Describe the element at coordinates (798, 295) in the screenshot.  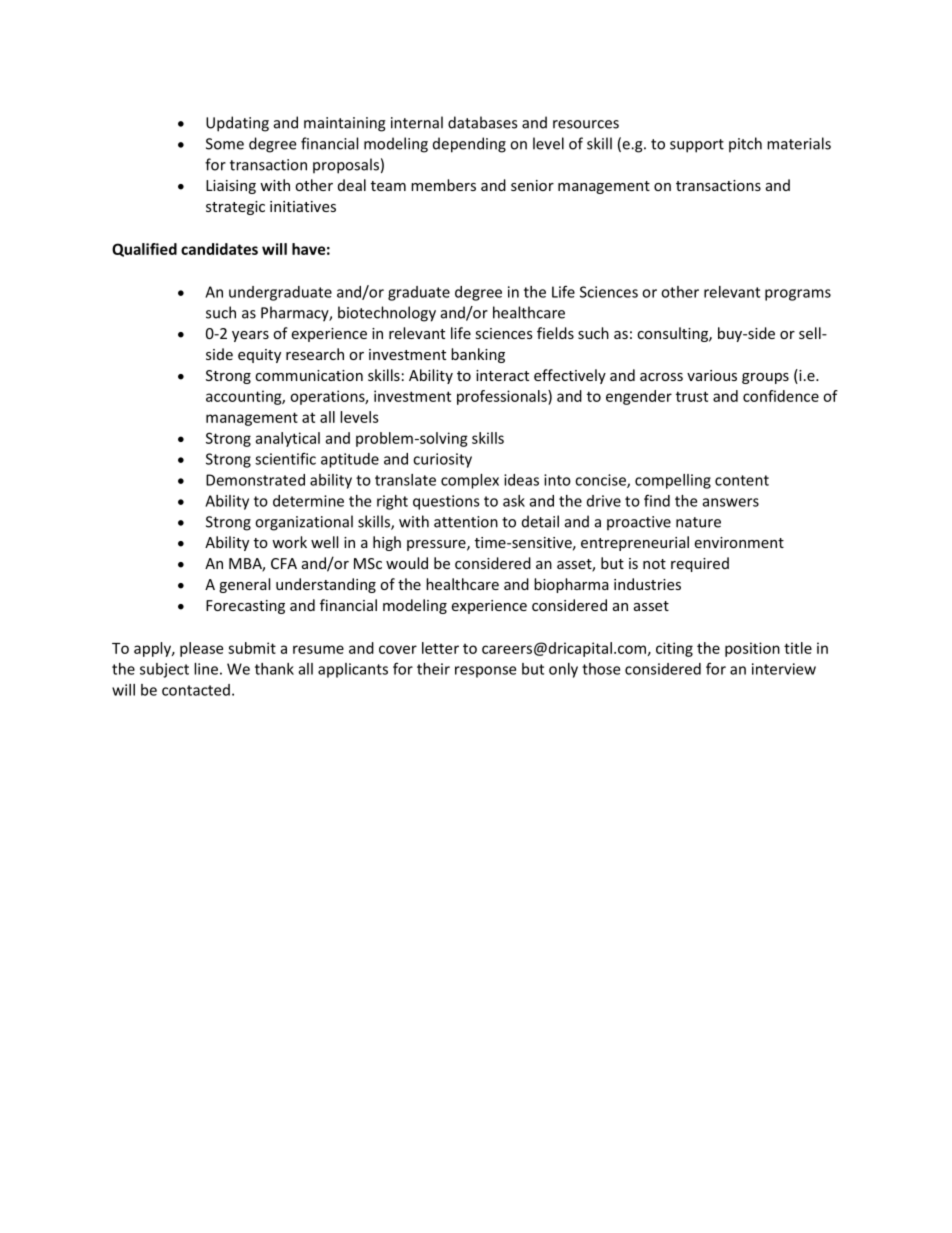
I see `programs` at that location.
